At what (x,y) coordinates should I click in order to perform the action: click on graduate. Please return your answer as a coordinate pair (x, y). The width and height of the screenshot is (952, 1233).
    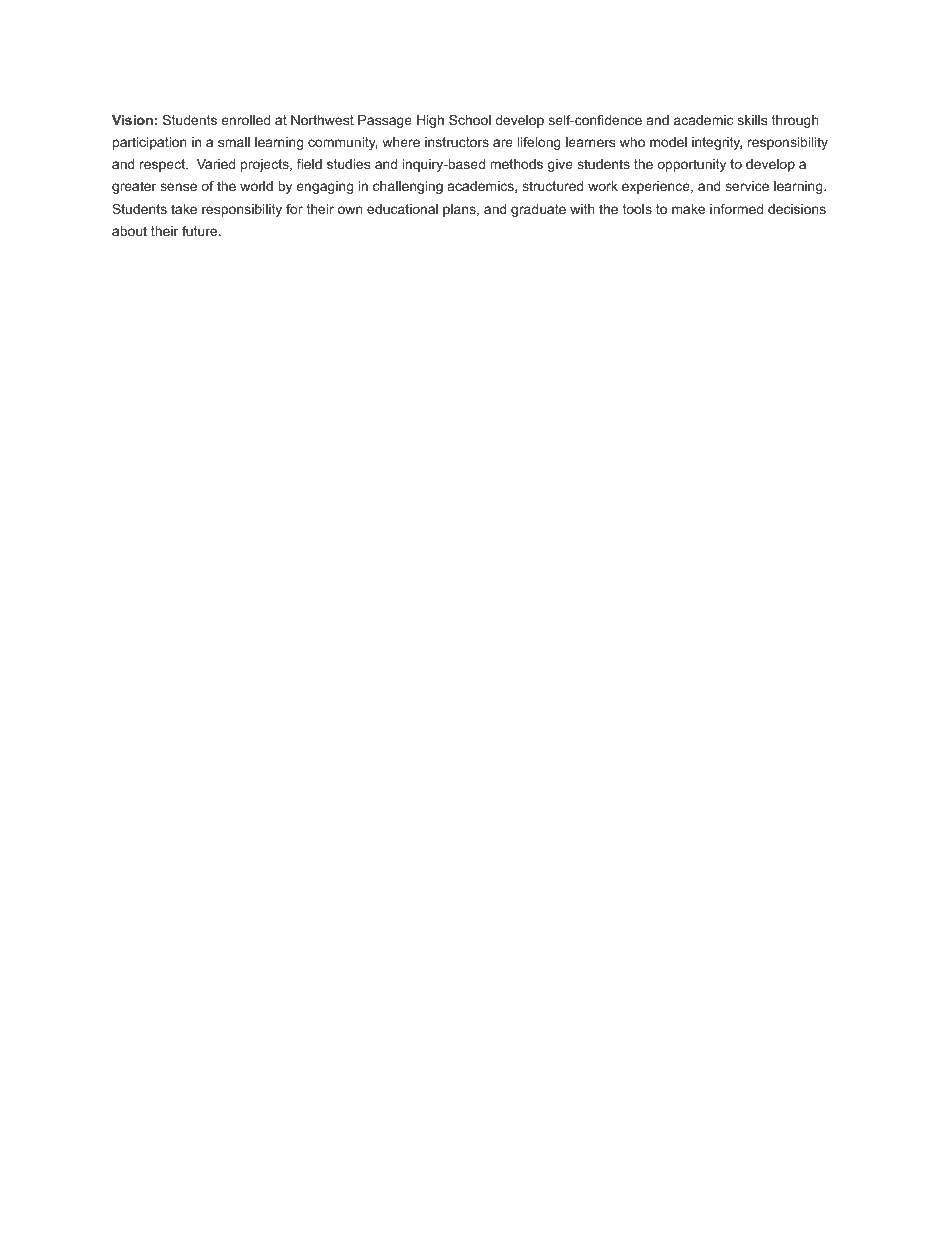
    Looking at the image, I should click on (538, 210).
